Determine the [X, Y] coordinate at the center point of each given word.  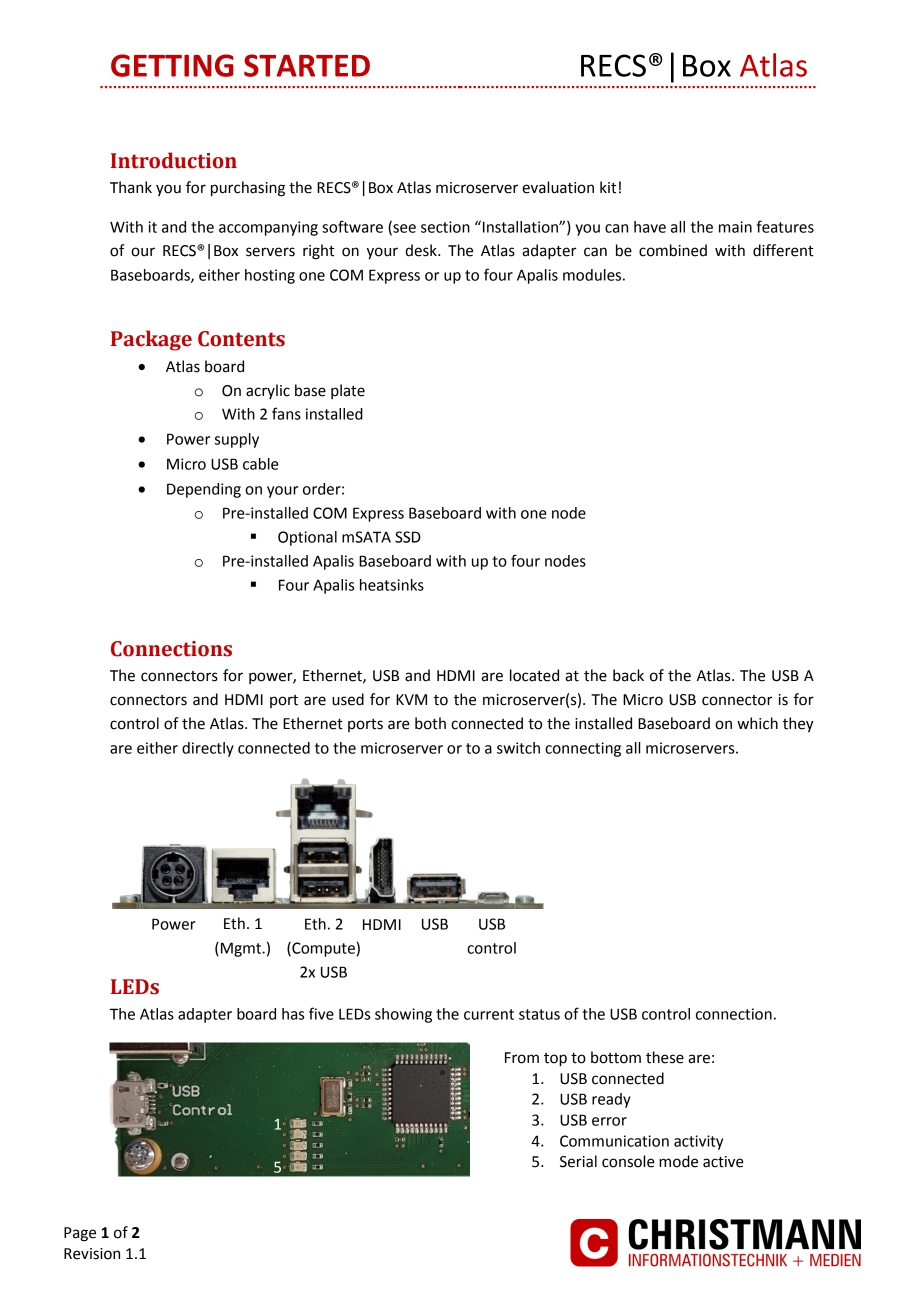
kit [608, 187]
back [628, 675]
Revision [92, 1254]
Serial [578, 1161]
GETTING [172, 65]
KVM [411, 699]
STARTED [307, 65]
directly [208, 749]
